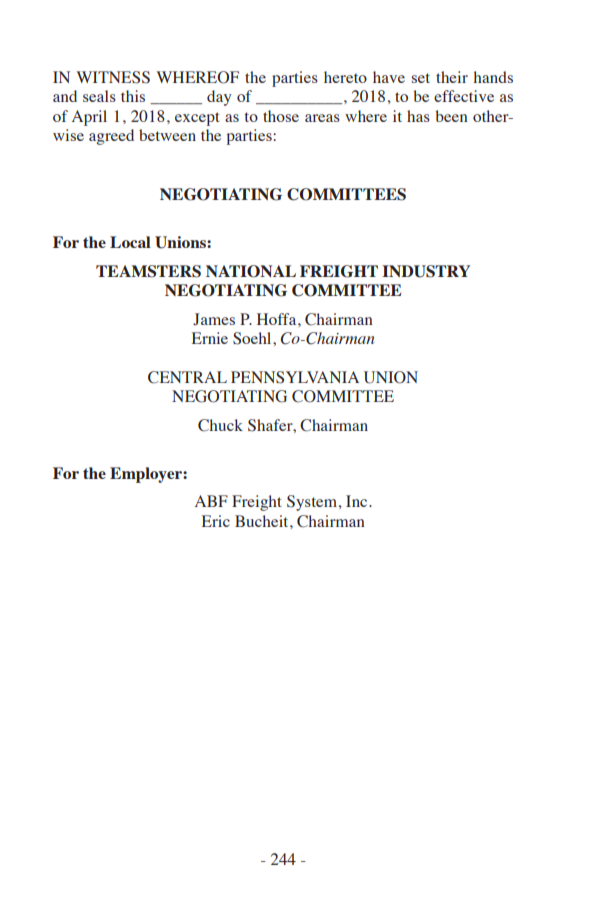 Image resolution: width=605 pixels, height=912 pixels. What do you see at coordinates (187, 377) in the page?
I see `CENTRAL` at bounding box center [187, 377].
